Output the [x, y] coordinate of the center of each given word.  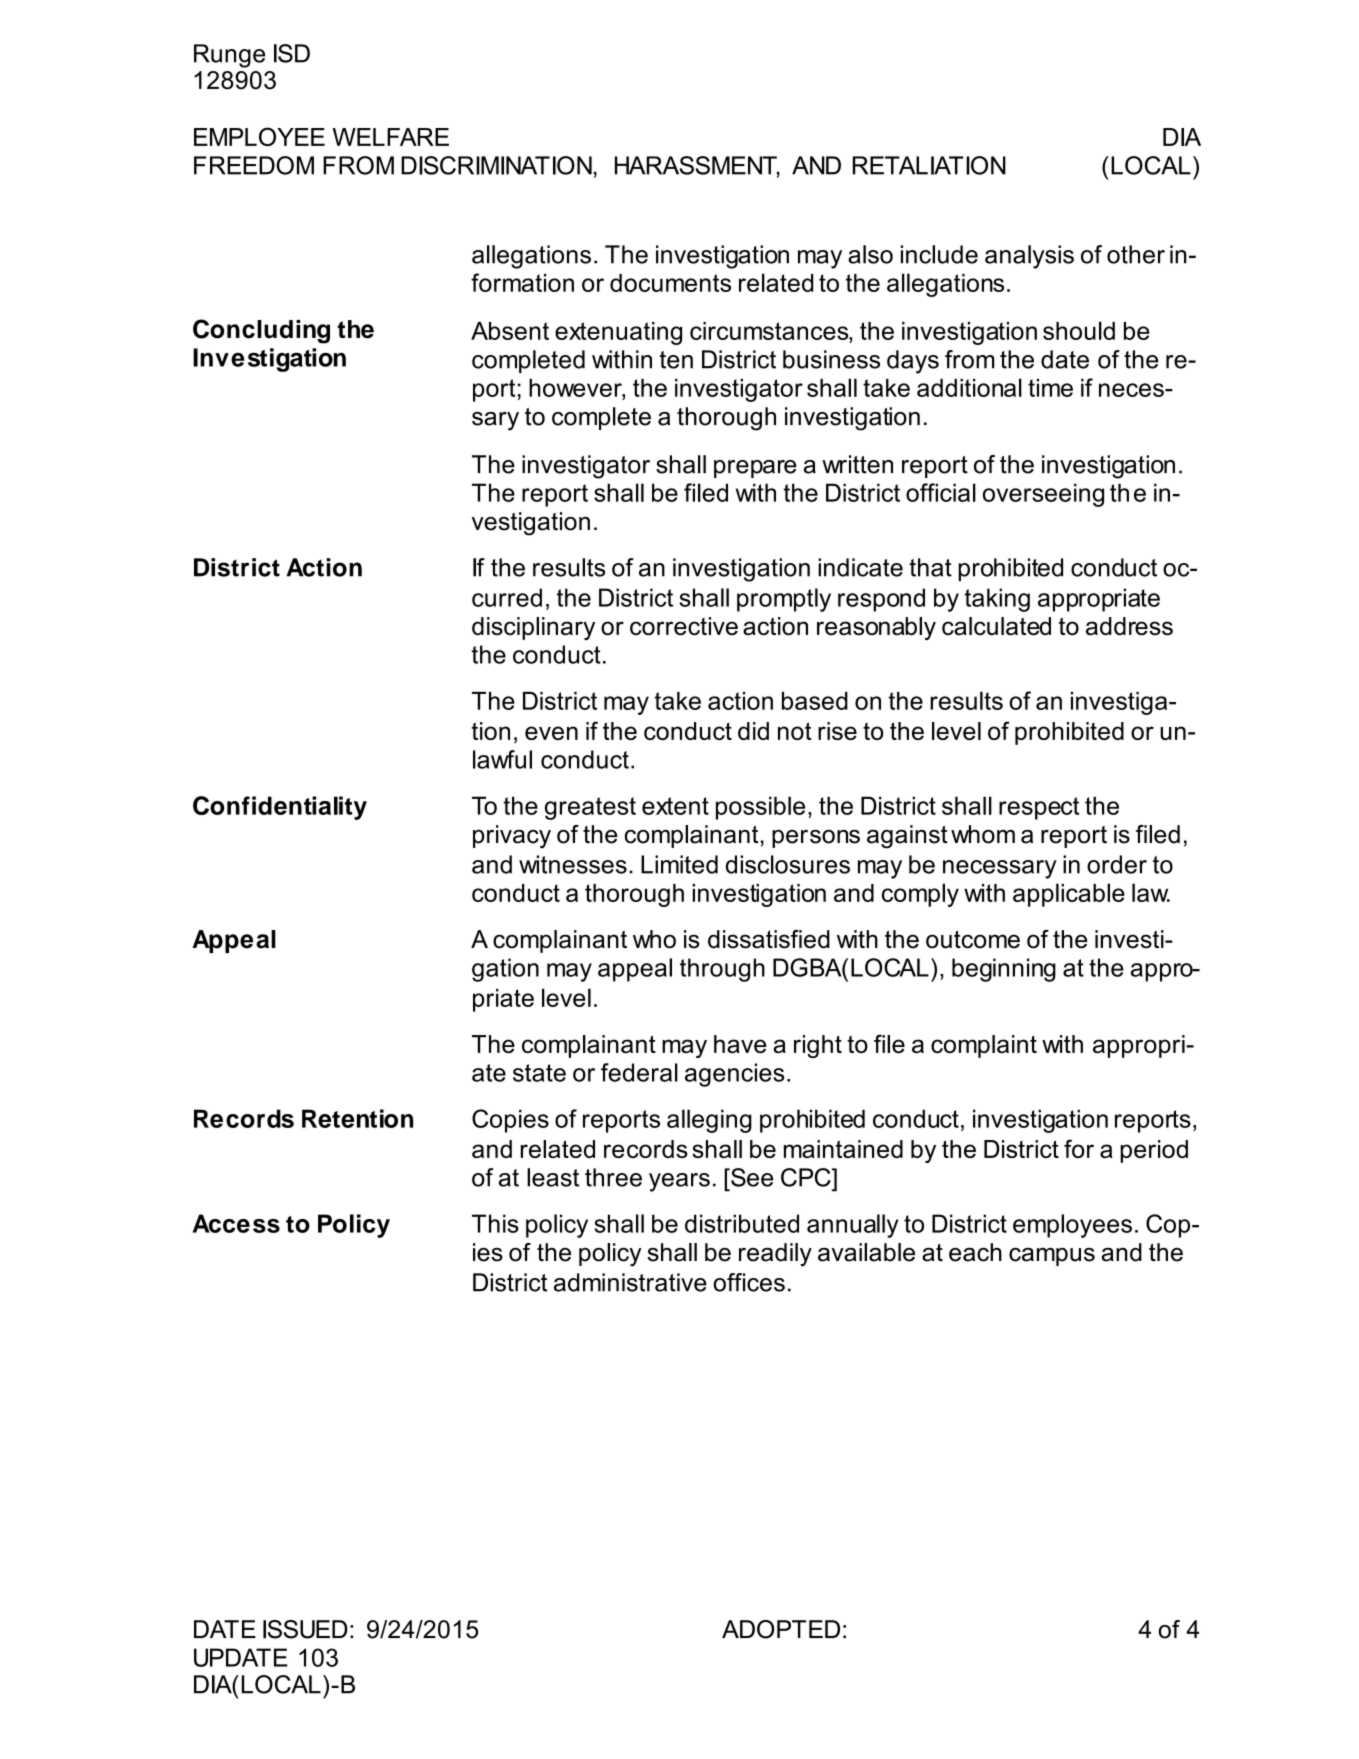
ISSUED [305, 1629]
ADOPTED [781, 1629]
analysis [1029, 257]
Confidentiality [280, 808]
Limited [679, 864]
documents [670, 283]
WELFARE [391, 137]
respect [1039, 808]
